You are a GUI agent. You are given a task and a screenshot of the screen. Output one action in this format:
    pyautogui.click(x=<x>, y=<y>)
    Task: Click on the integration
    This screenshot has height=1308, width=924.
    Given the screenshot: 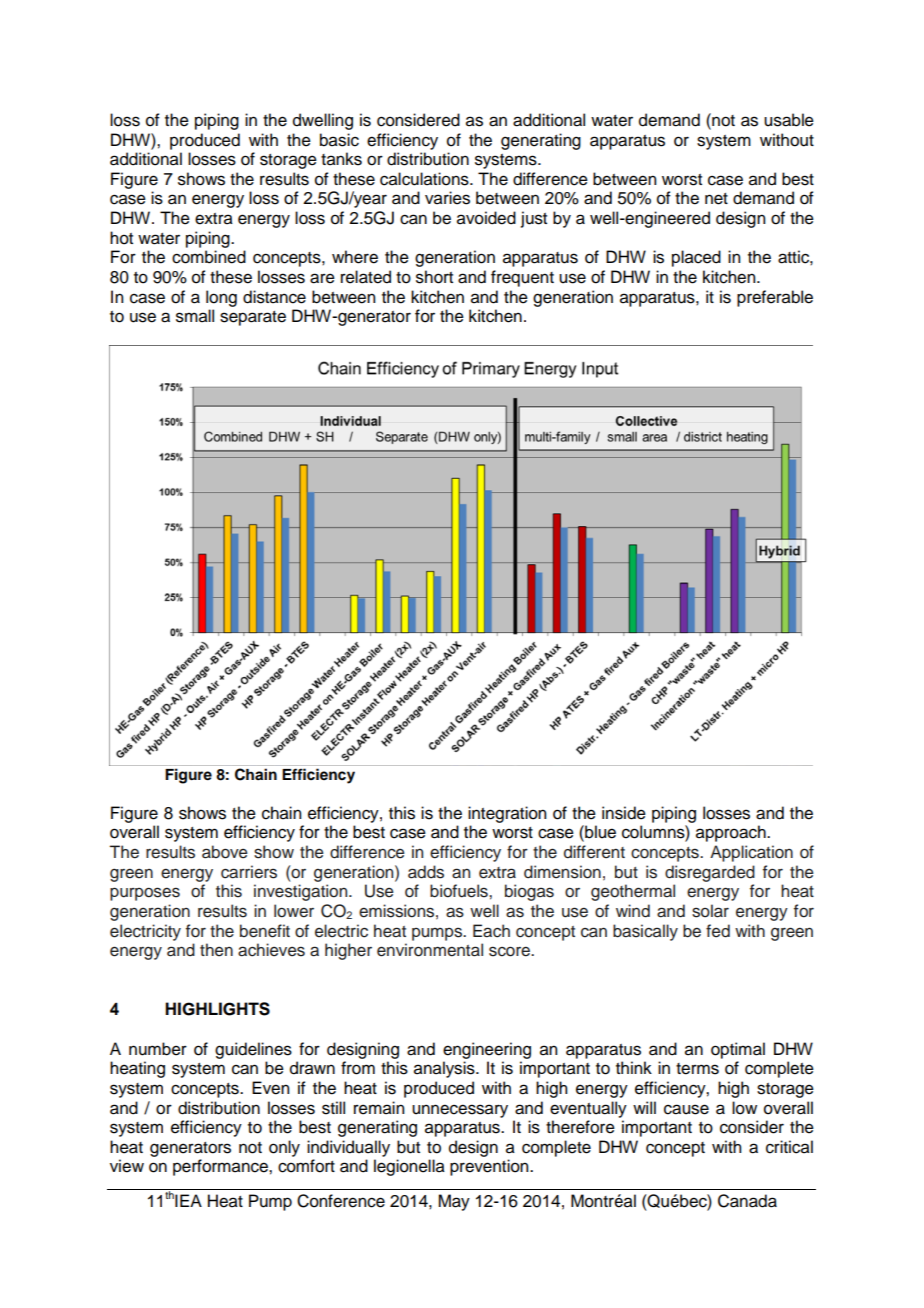 What is the action you would take?
    pyautogui.click(x=507, y=814)
